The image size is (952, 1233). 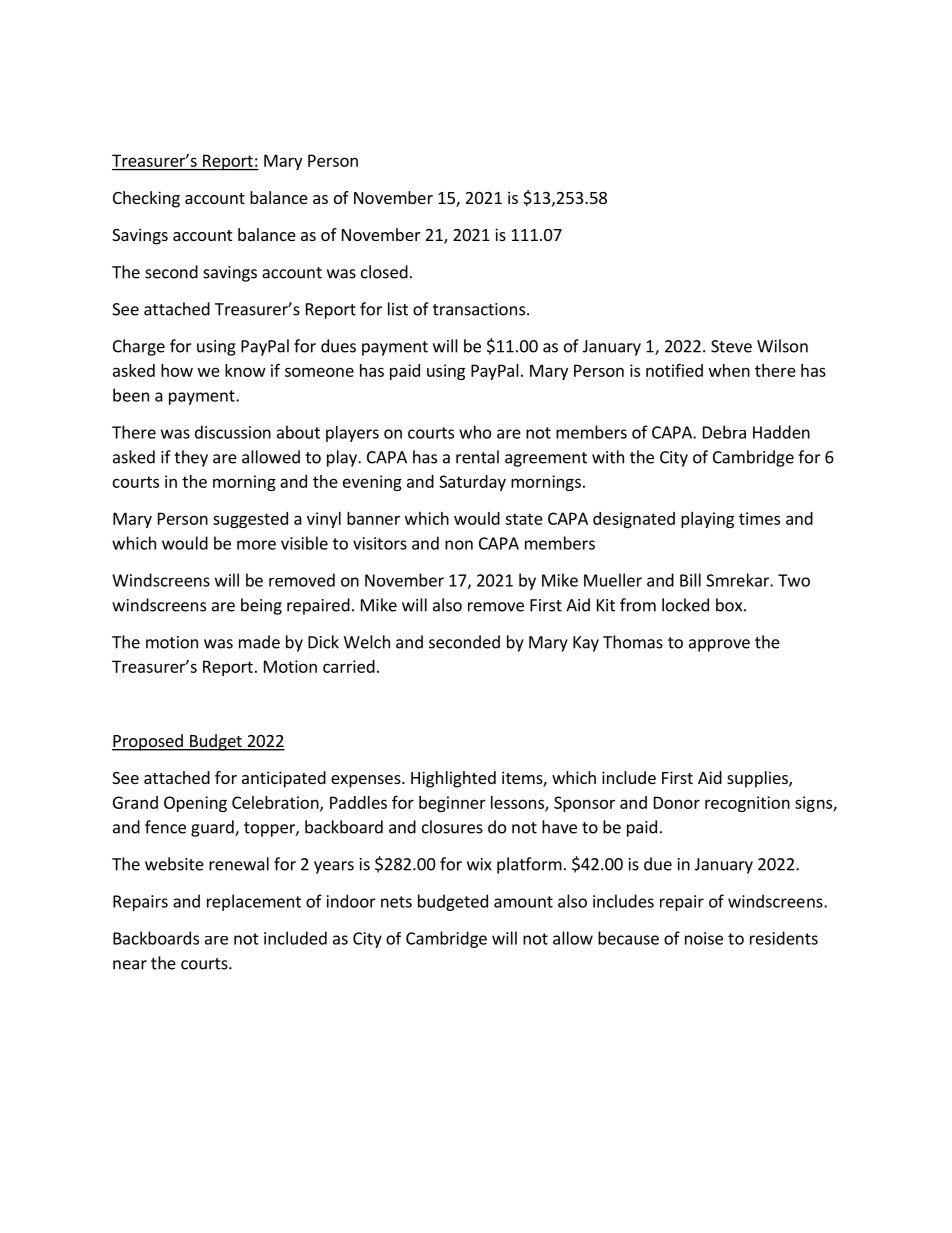 I want to click on Steve, so click(x=731, y=346).
